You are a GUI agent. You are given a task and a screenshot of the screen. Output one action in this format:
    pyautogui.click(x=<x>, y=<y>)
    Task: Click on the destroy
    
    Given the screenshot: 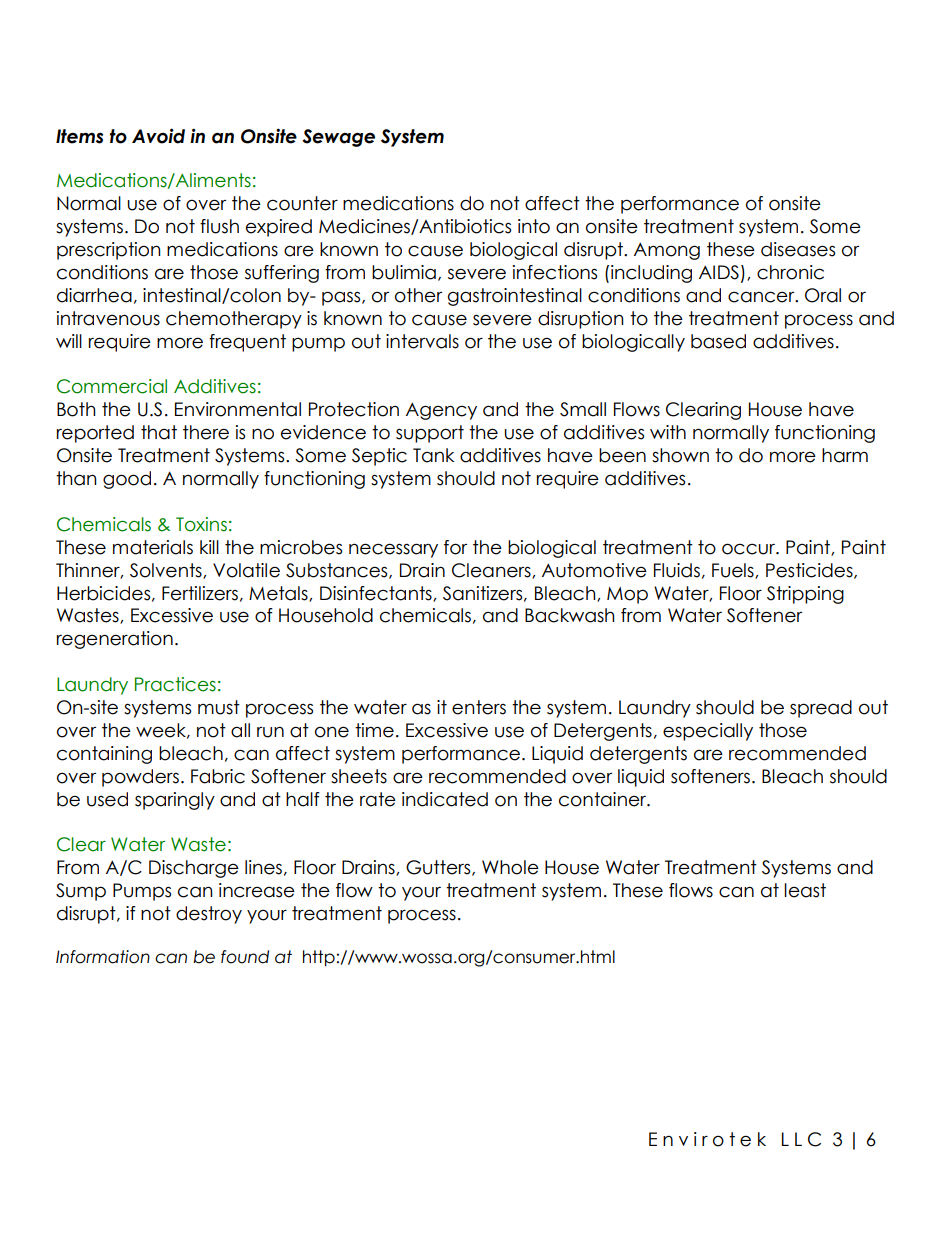 What is the action you would take?
    pyautogui.click(x=209, y=915)
